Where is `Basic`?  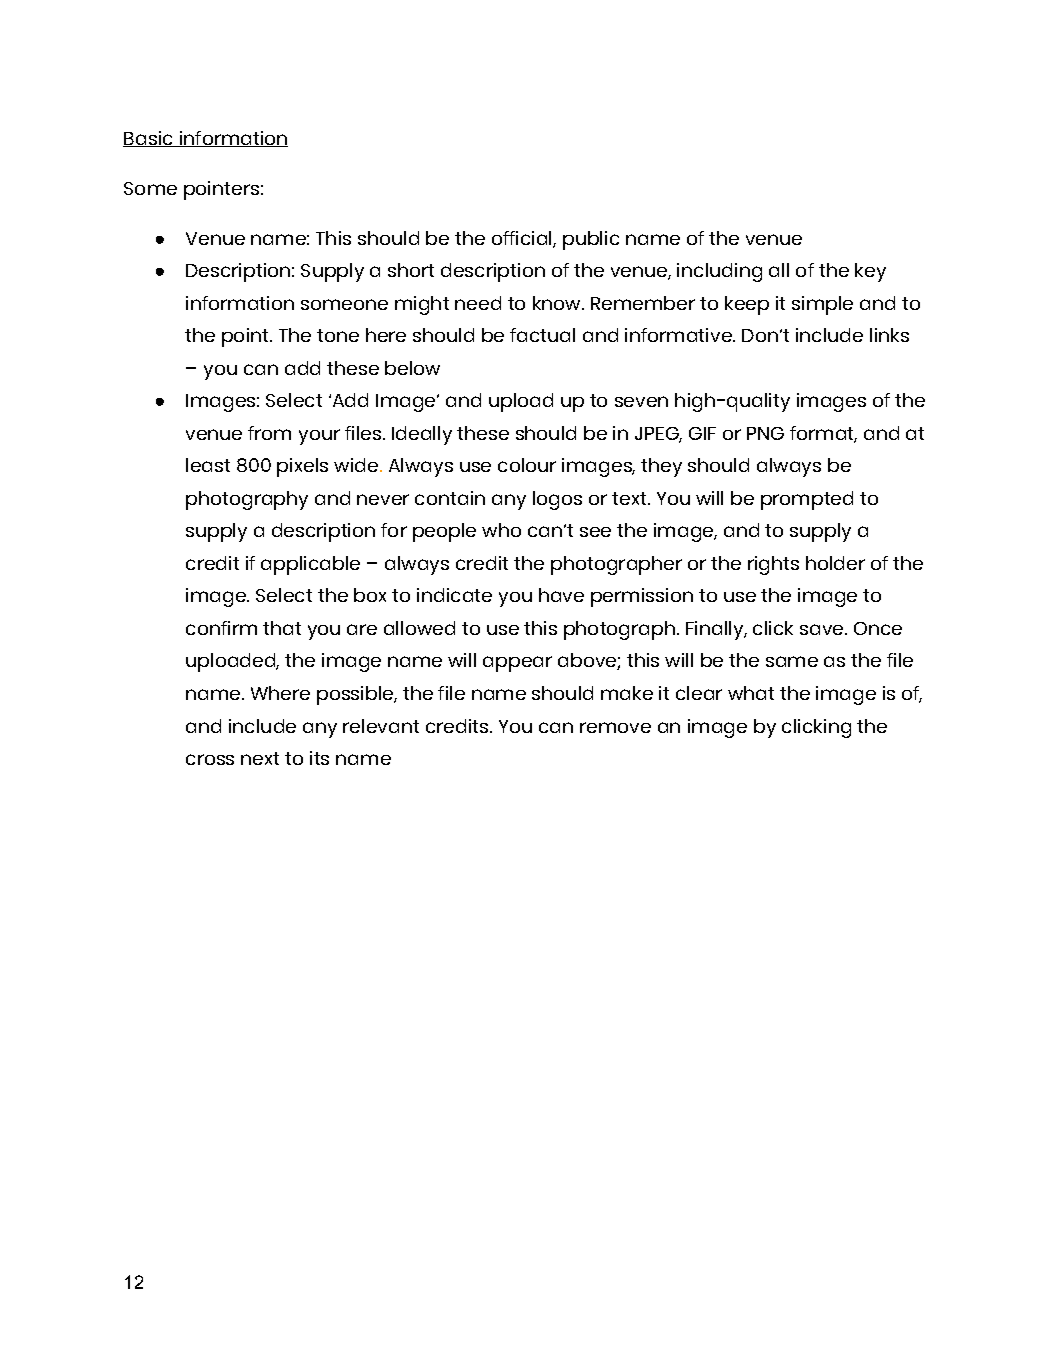
Basic is located at coordinates (149, 139).
